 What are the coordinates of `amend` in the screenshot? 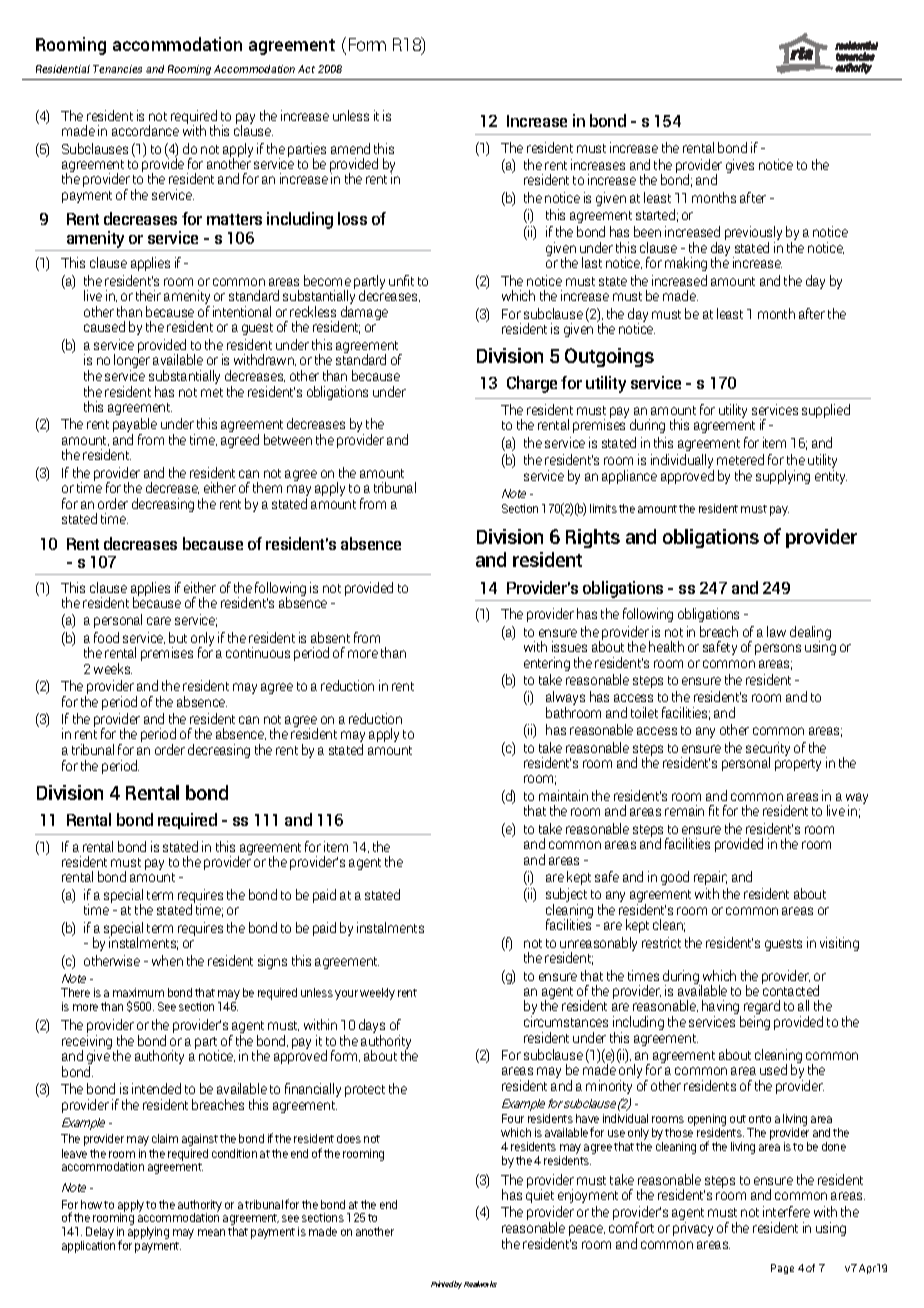 It's located at (350, 148).
